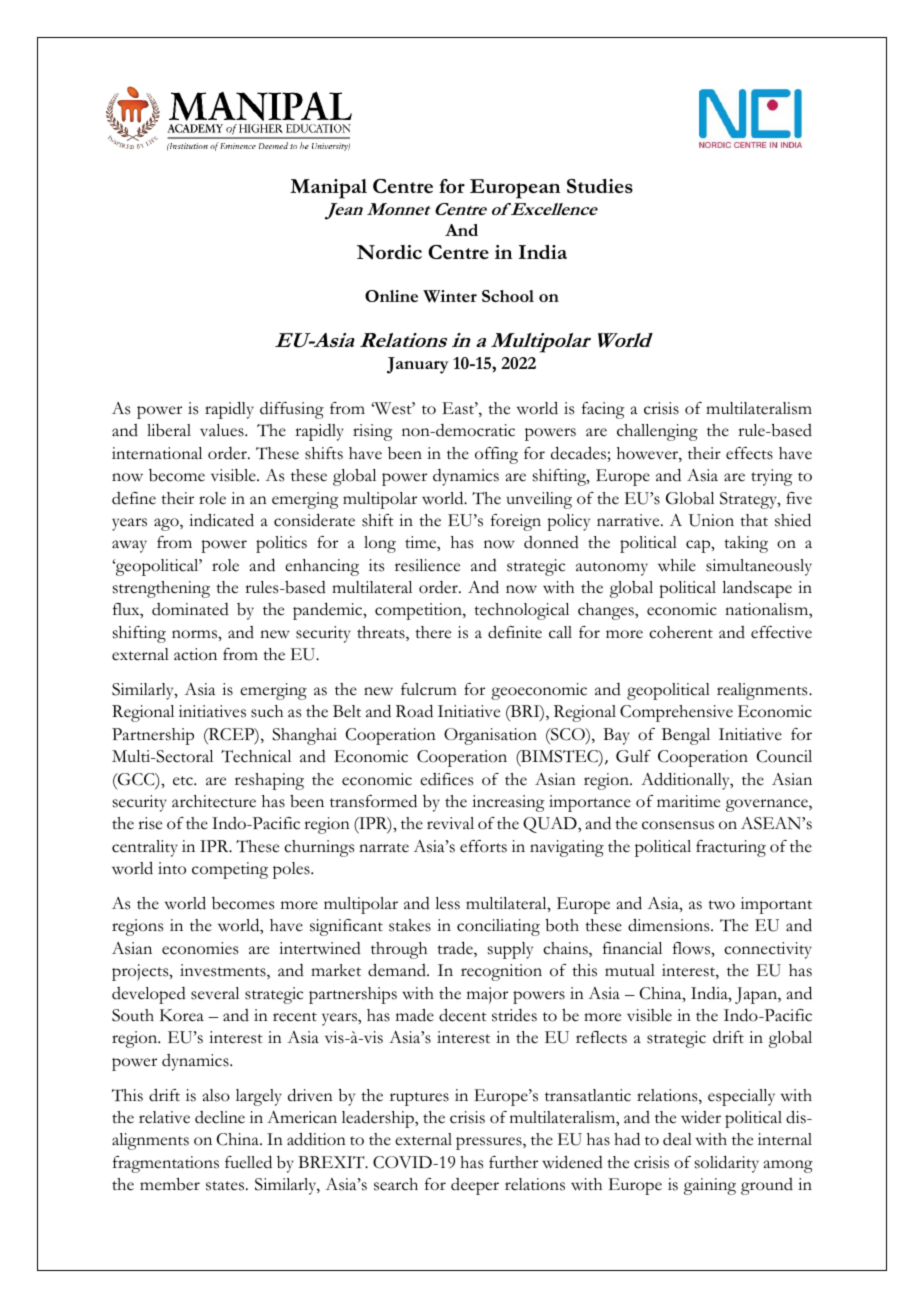 The height and width of the page is (1308, 924). I want to click on offing, so click(496, 455).
